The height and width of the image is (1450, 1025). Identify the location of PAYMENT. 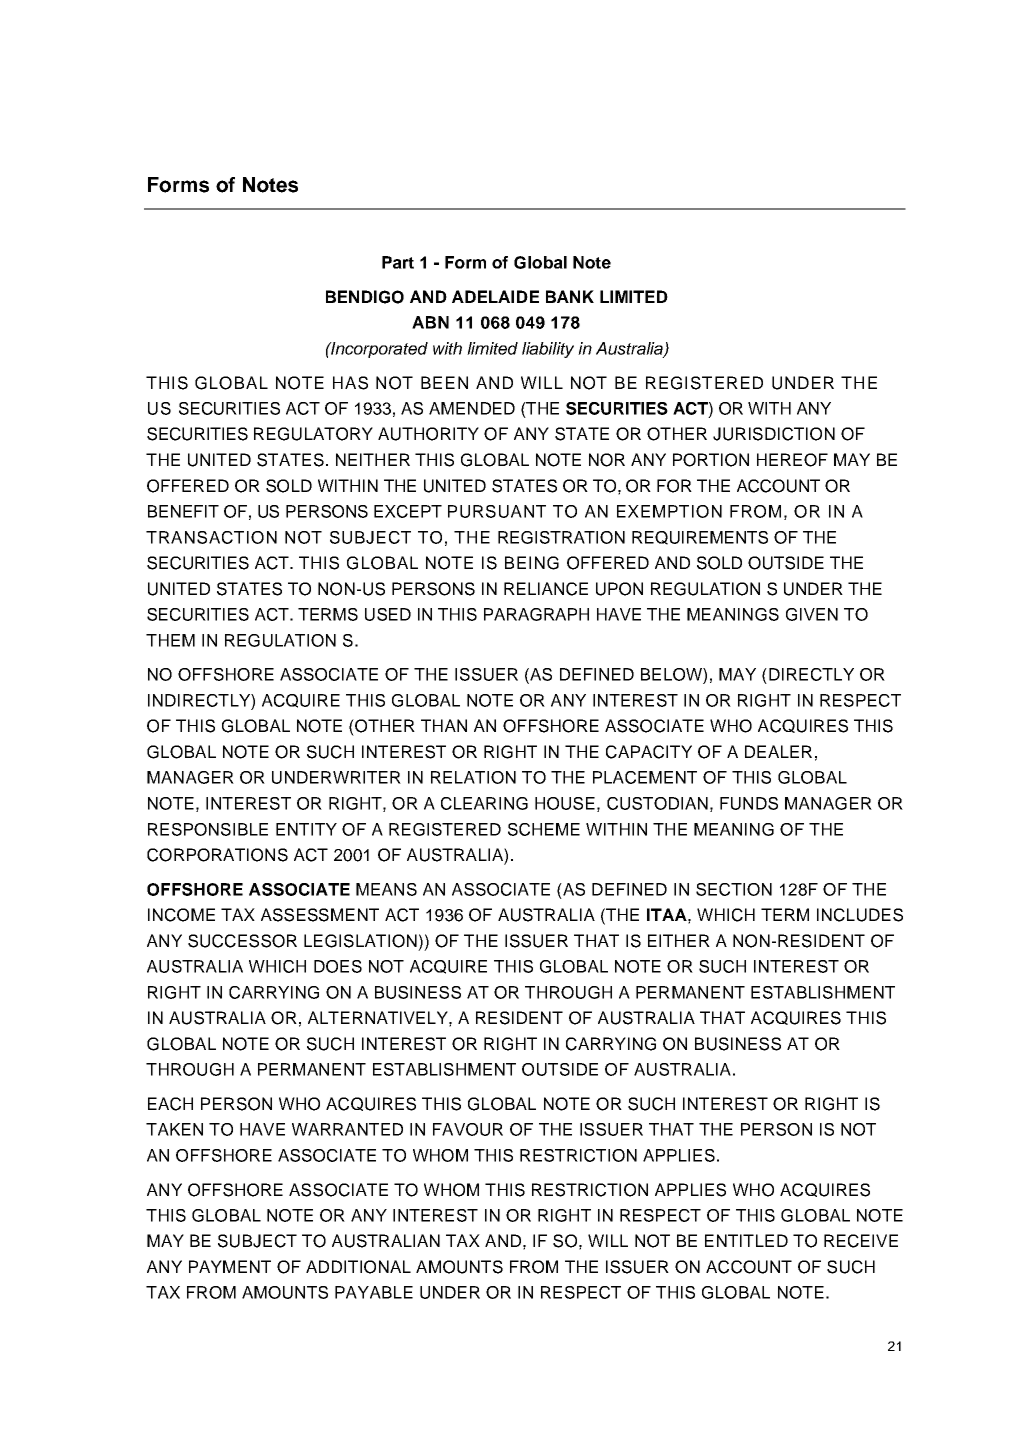
(230, 1266).
